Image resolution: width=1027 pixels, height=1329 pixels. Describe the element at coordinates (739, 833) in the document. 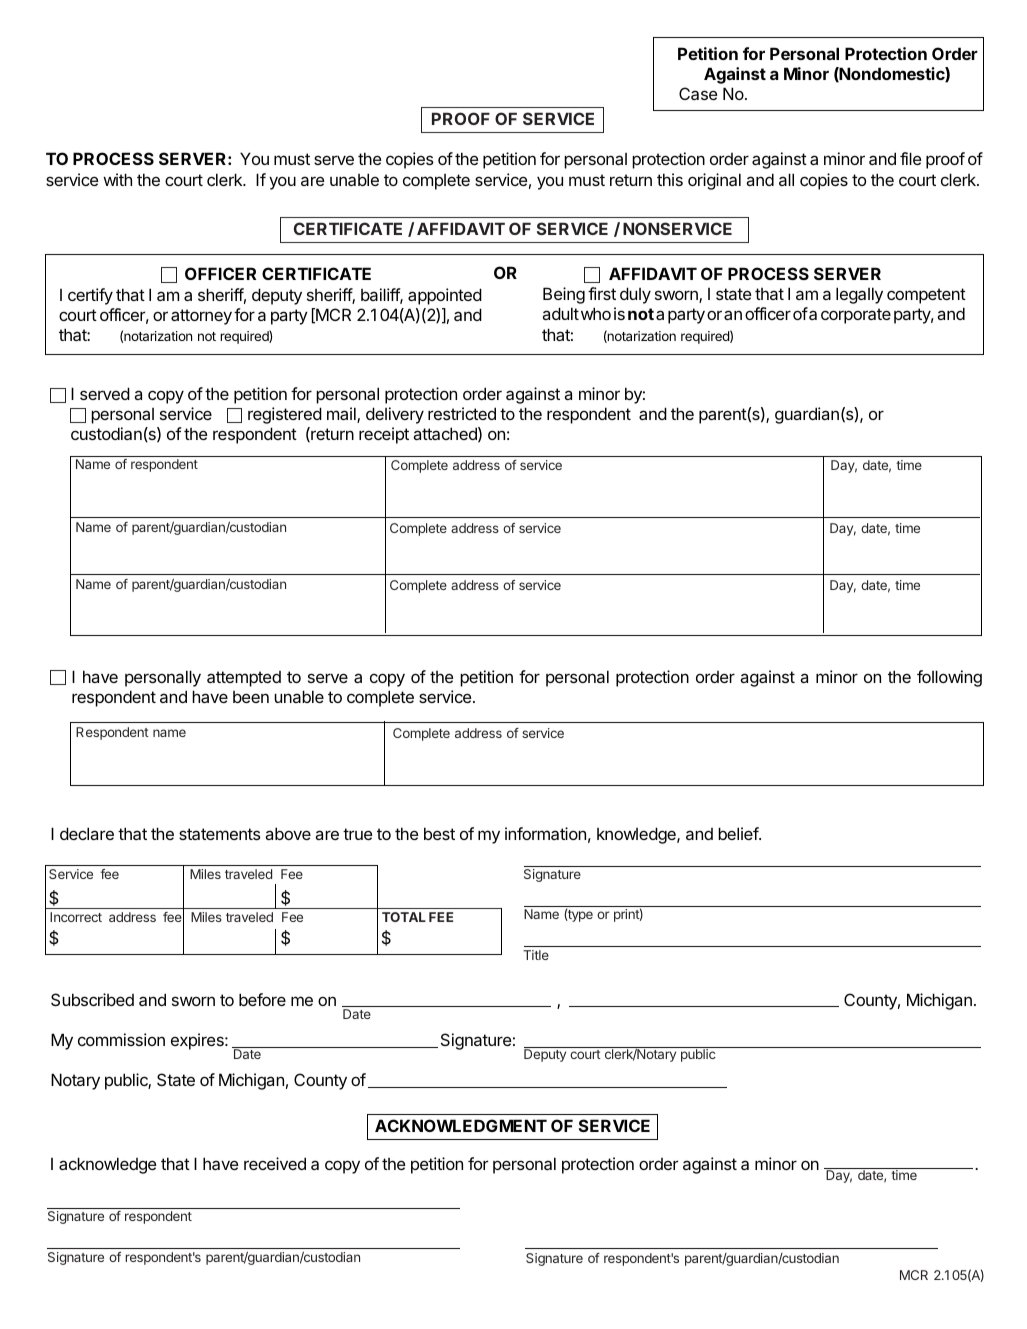

I see `belief` at that location.
